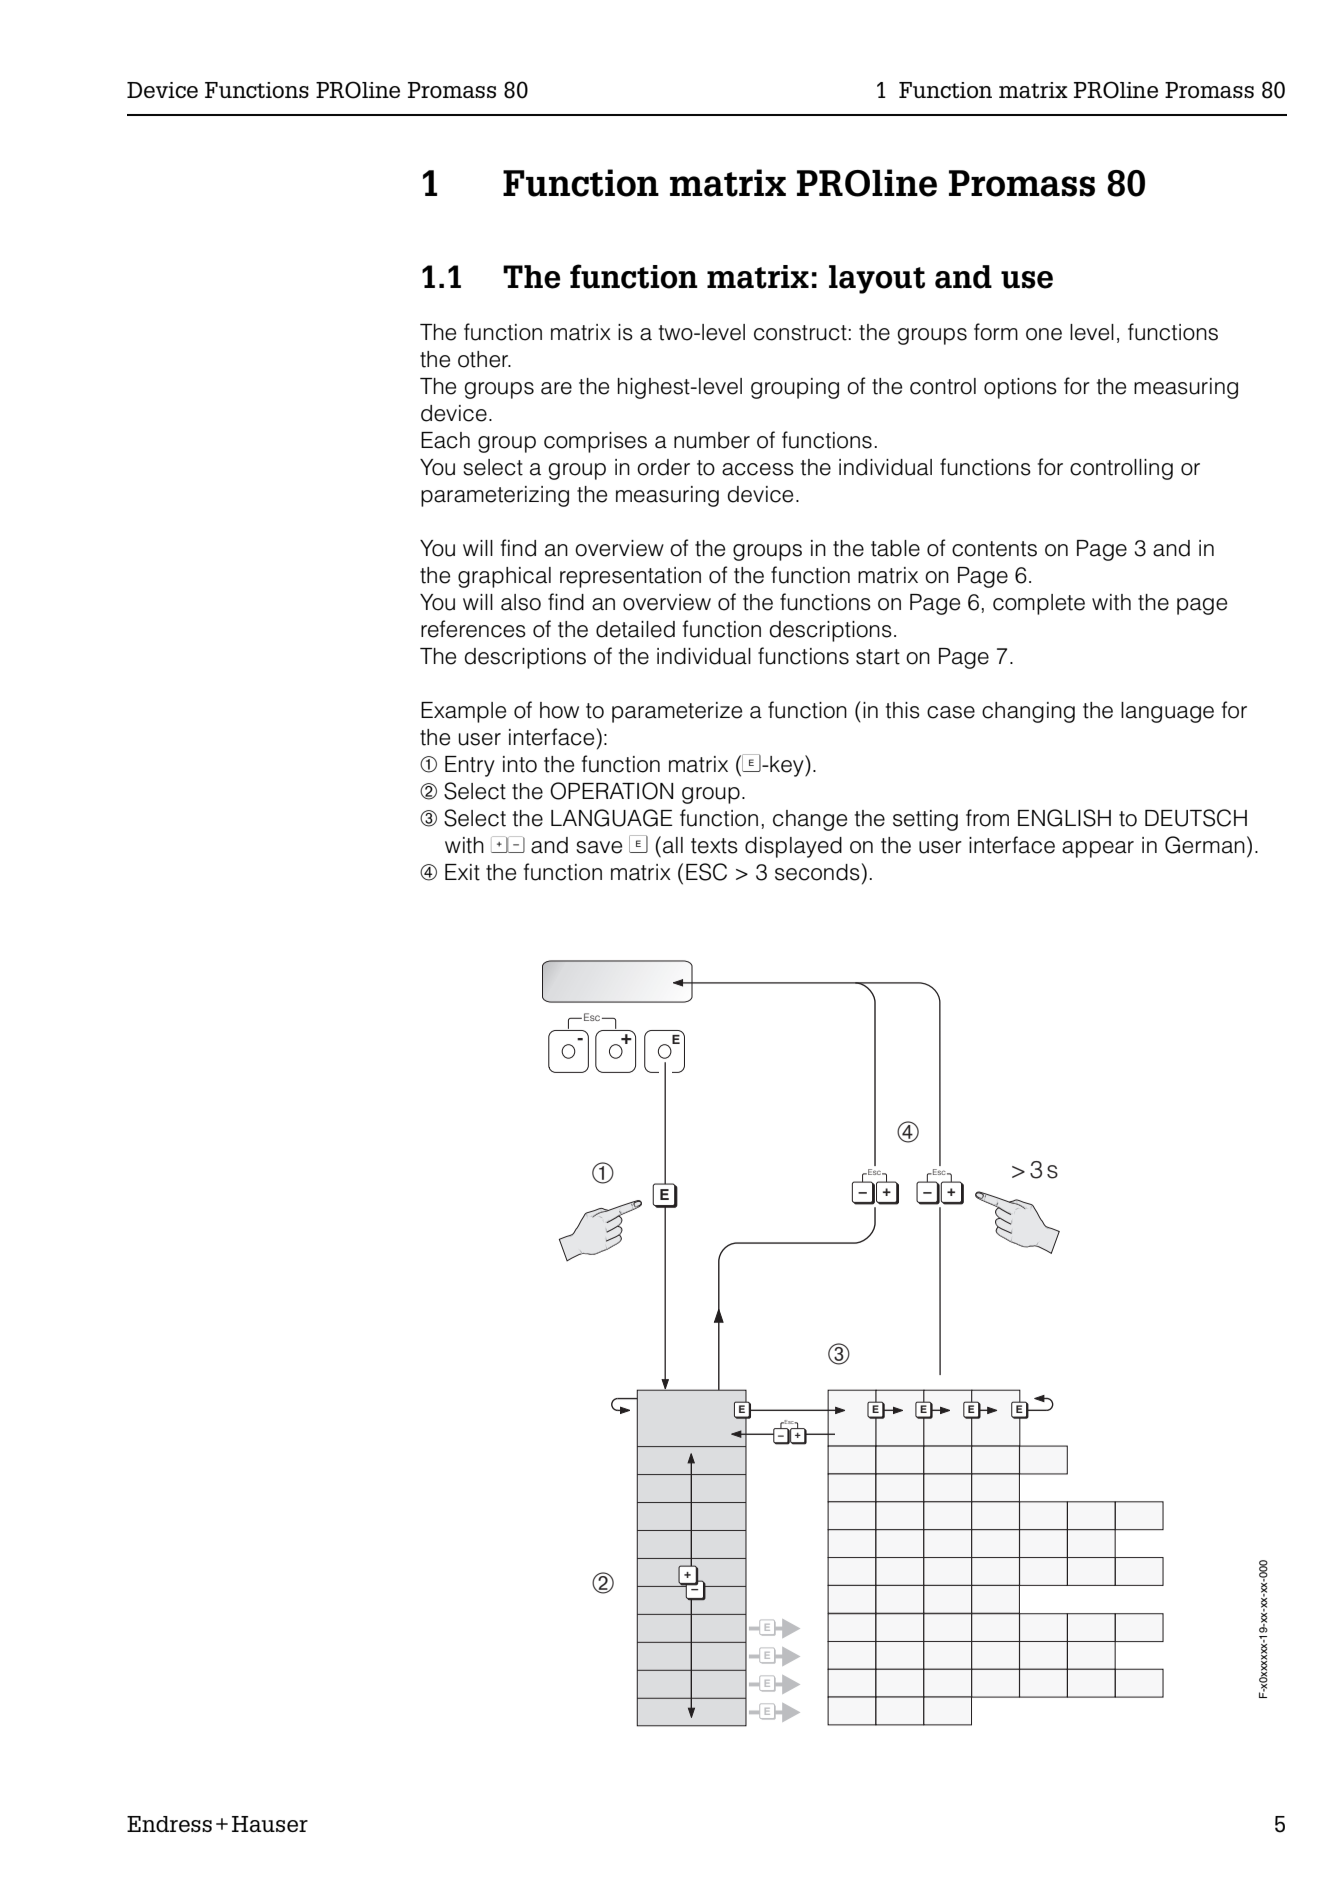  I want to click on graphical, so click(504, 577).
